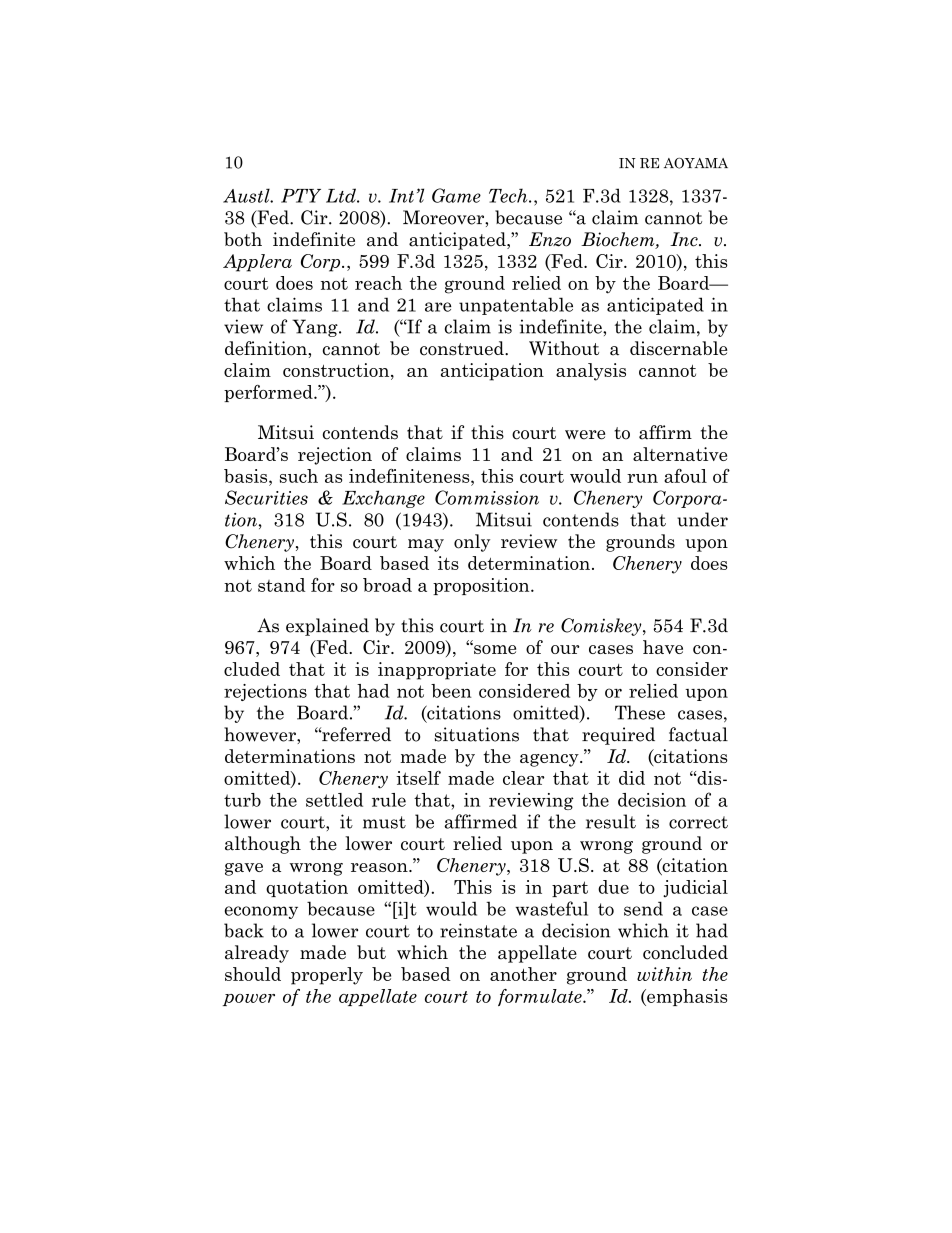 Image resolution: width=952 pixels, height=1233 pixels. What do you see at coordinates (301, 196) in the screenshot?
I see `PTY` at bounding box center [301, 196].
